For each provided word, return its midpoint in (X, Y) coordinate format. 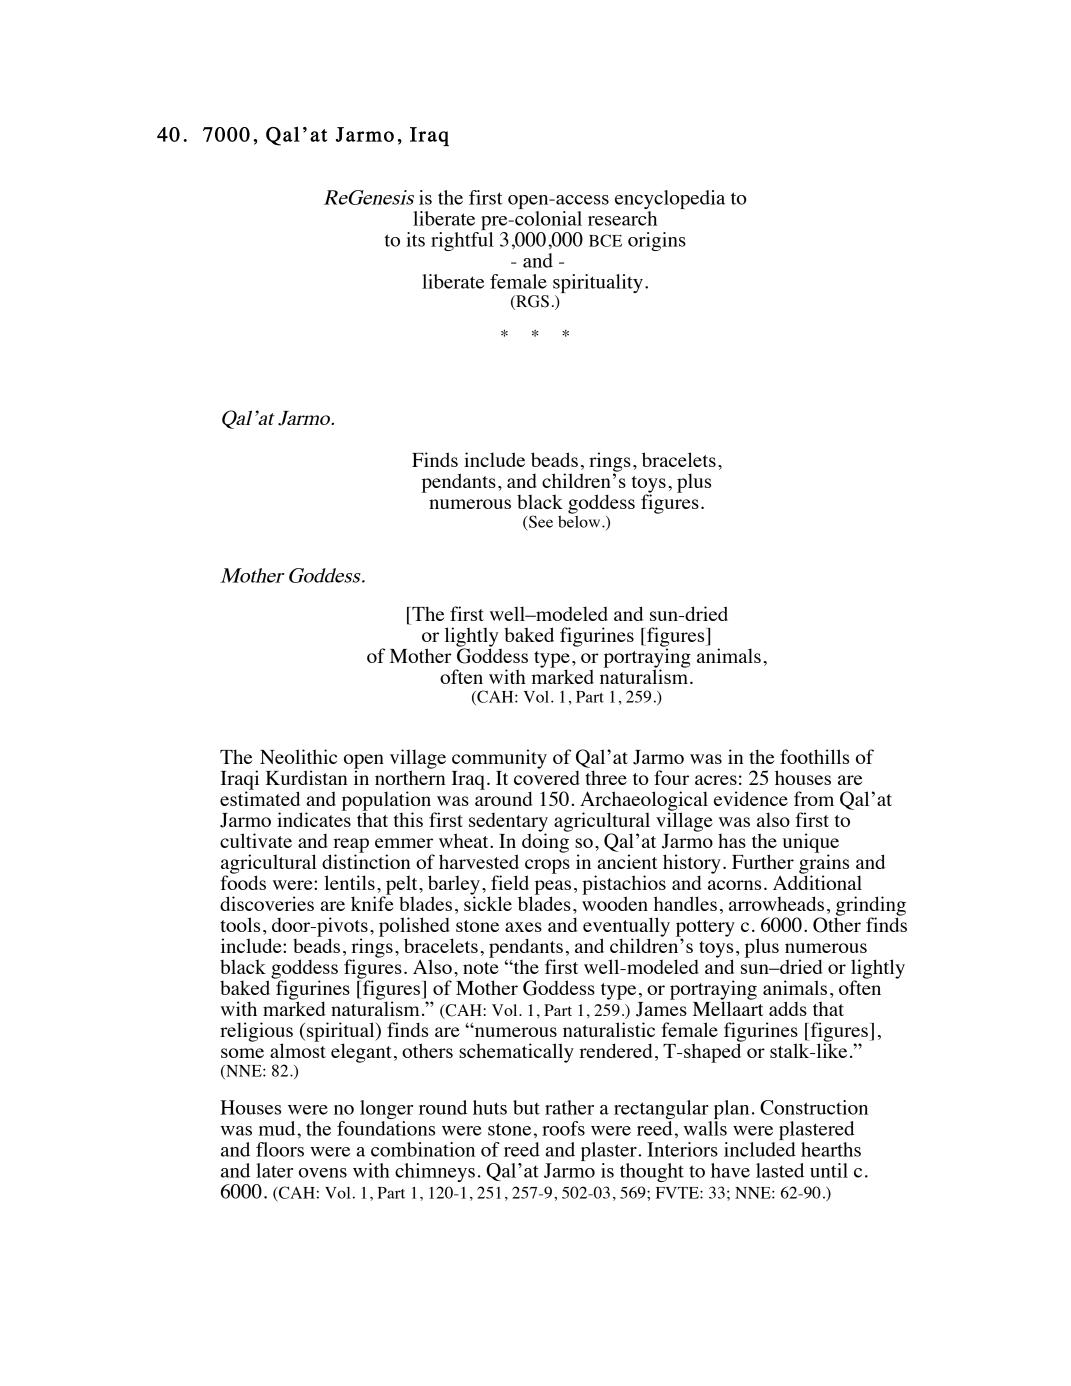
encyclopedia (670, 199)
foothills (814, 756)
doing (546, 842)
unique (811, 844)
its (415, 239)
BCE (605, 240)
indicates (314, 818)
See (540, 521)
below (580, 520)
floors (280, 1149)
